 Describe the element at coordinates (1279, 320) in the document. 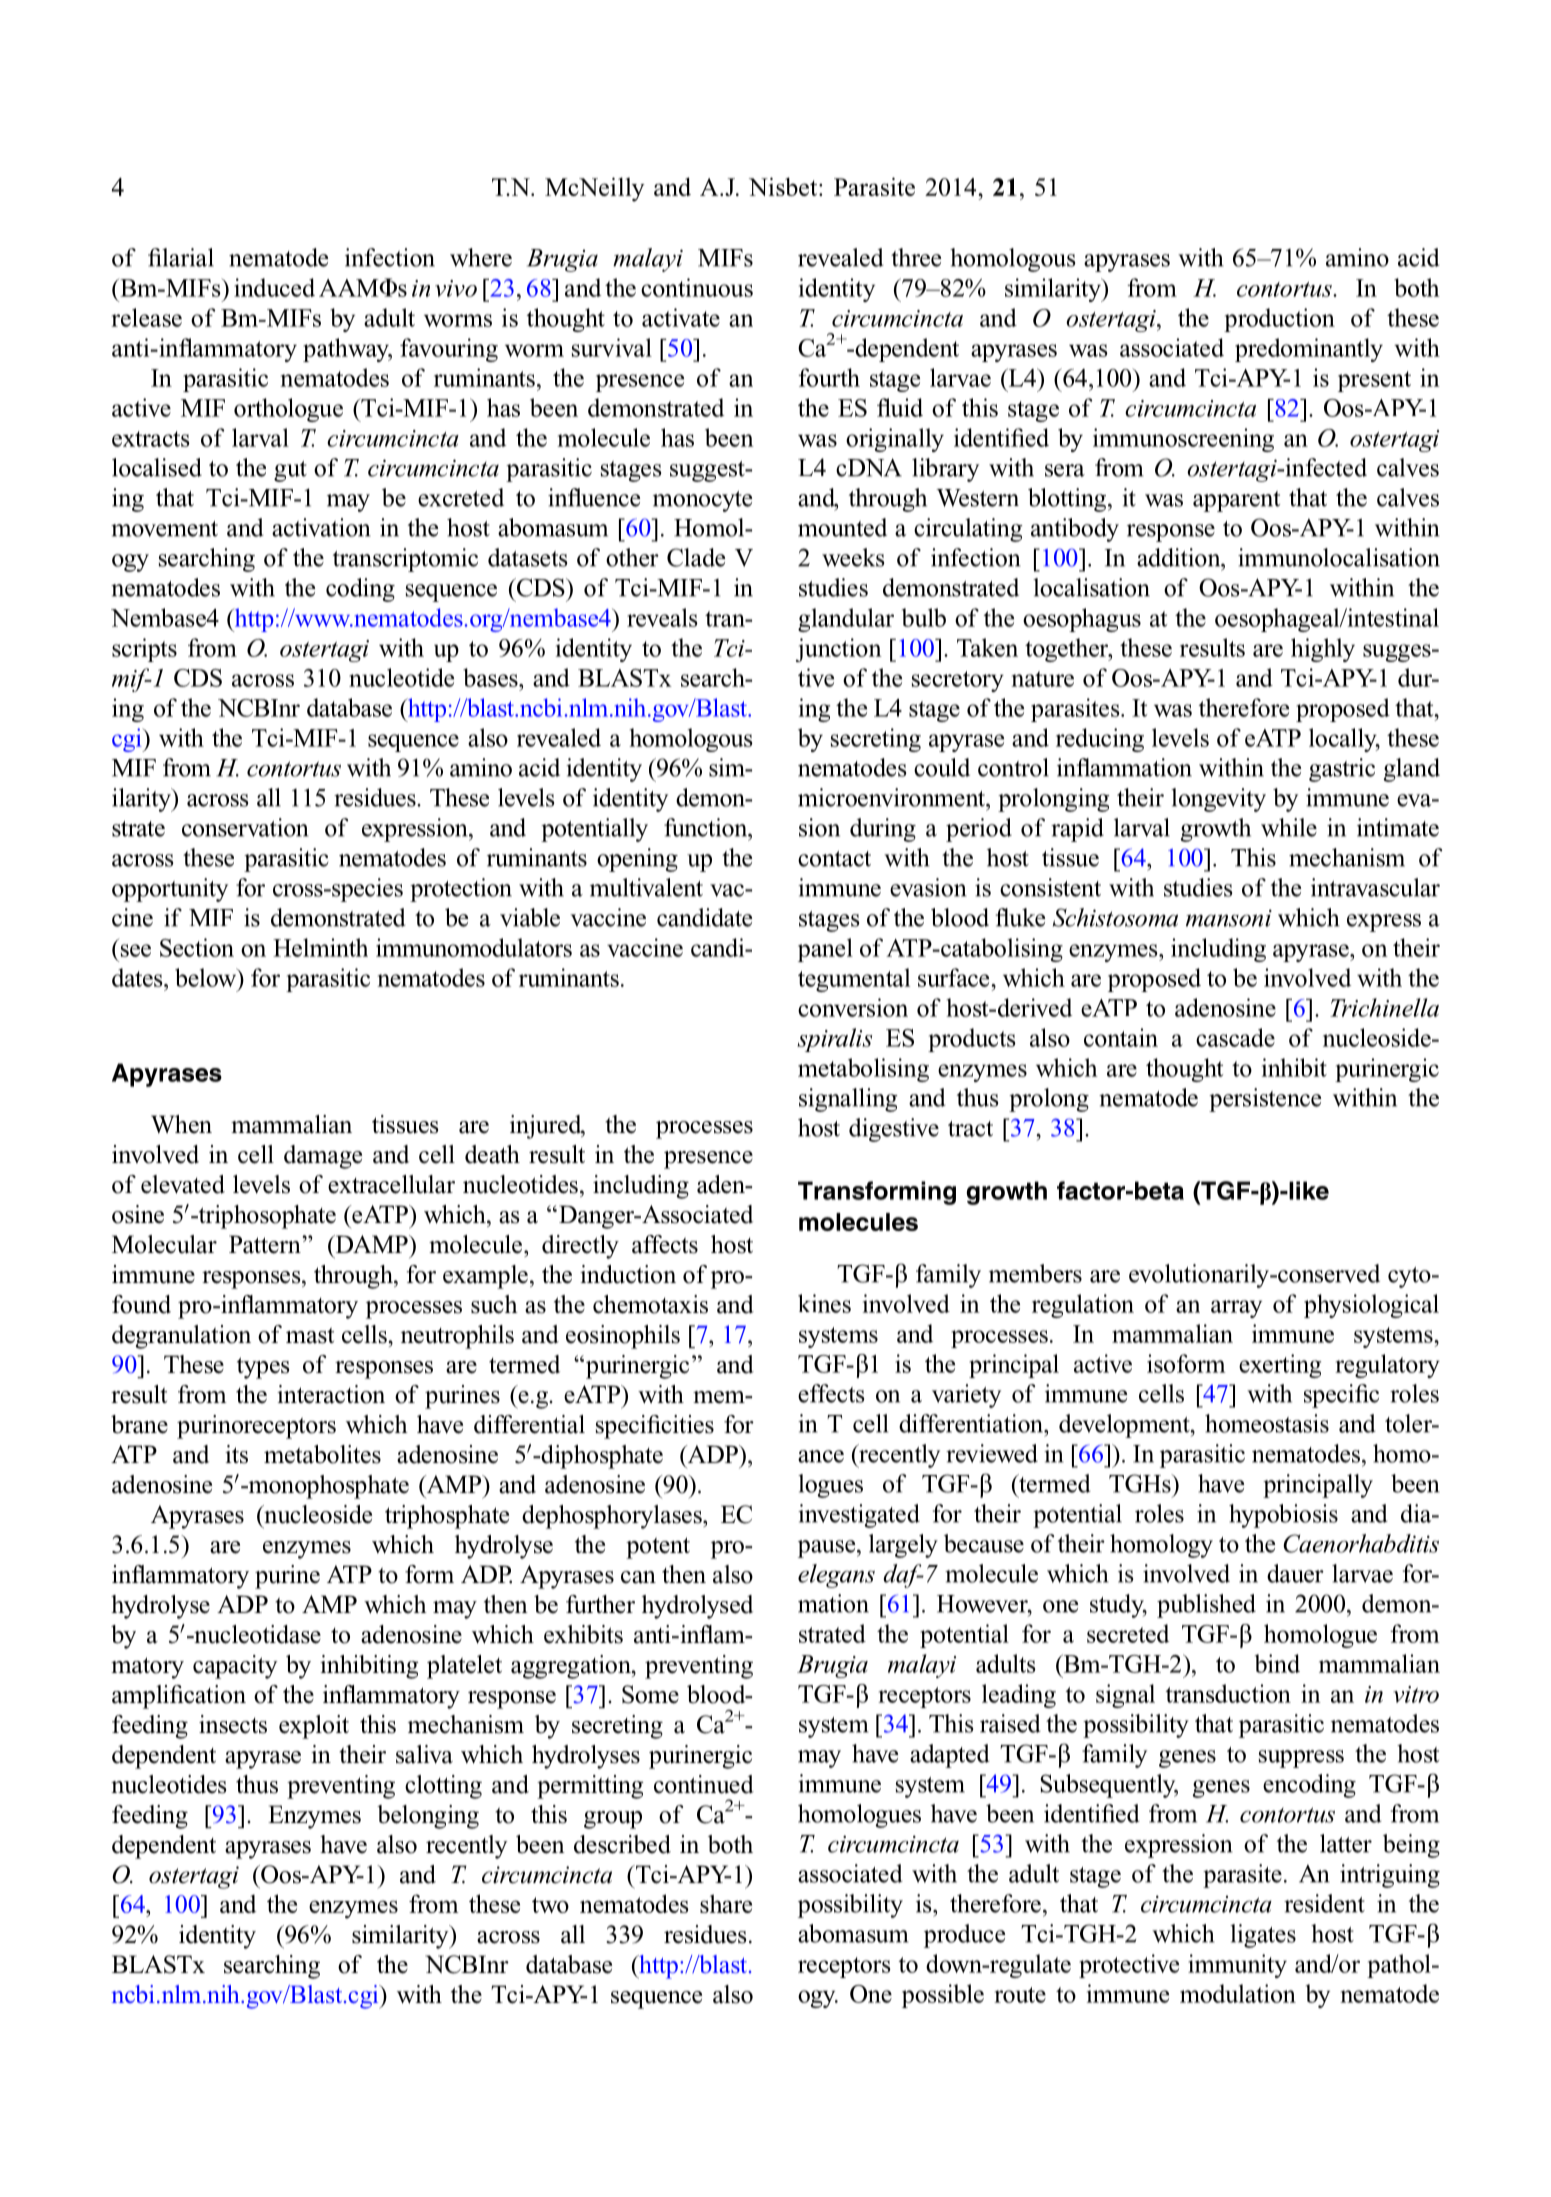

I see `production` at that location.
